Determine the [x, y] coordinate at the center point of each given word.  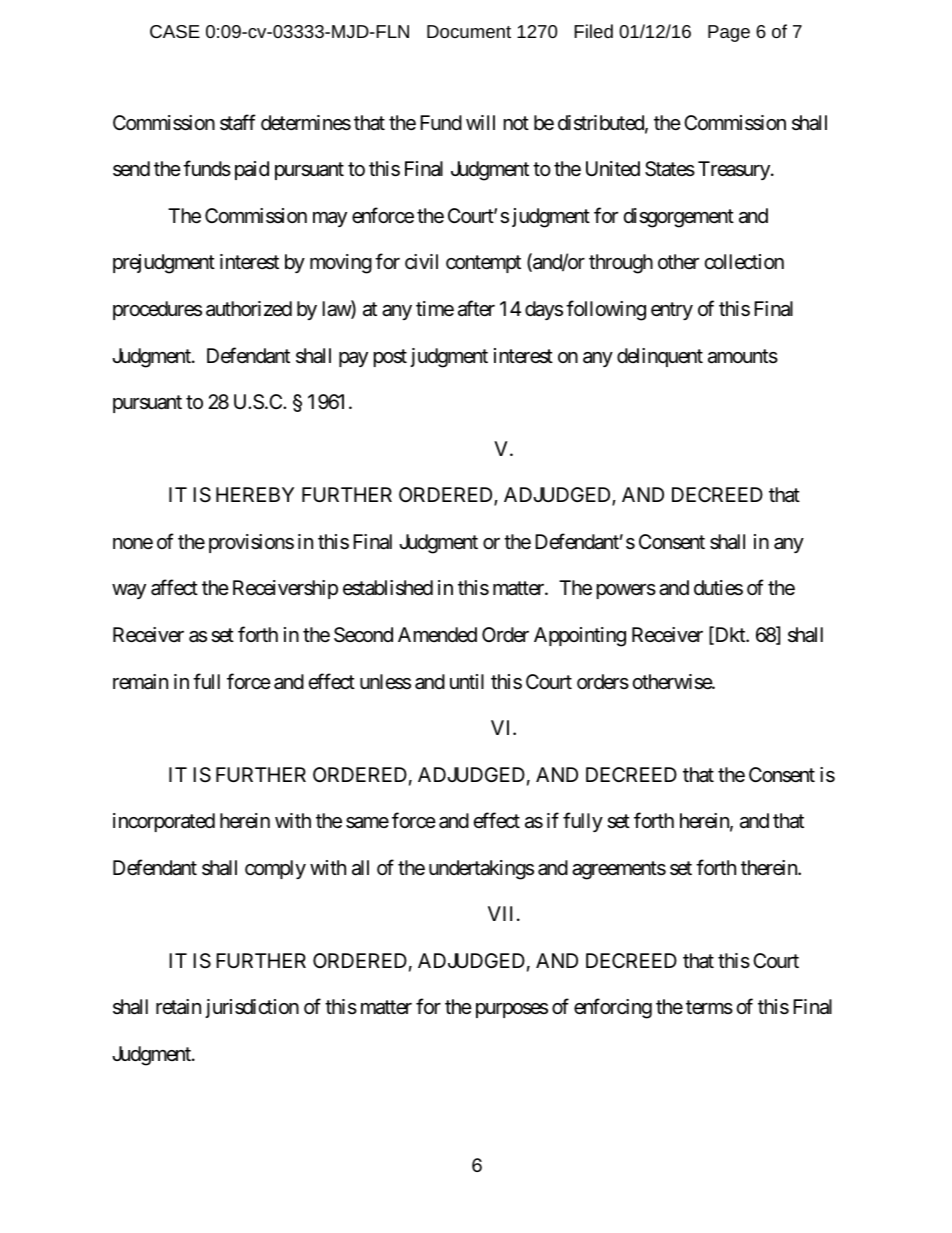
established [388, 588]
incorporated [164, 822]
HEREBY [255, 494]
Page [729, 33]
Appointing [580, 637]
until [467, 681]
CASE [175, 31]
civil [421, 262]
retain [178, 1006]
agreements [619, 870]
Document [469, 31]
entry [672, 311]
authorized [249, 308]
